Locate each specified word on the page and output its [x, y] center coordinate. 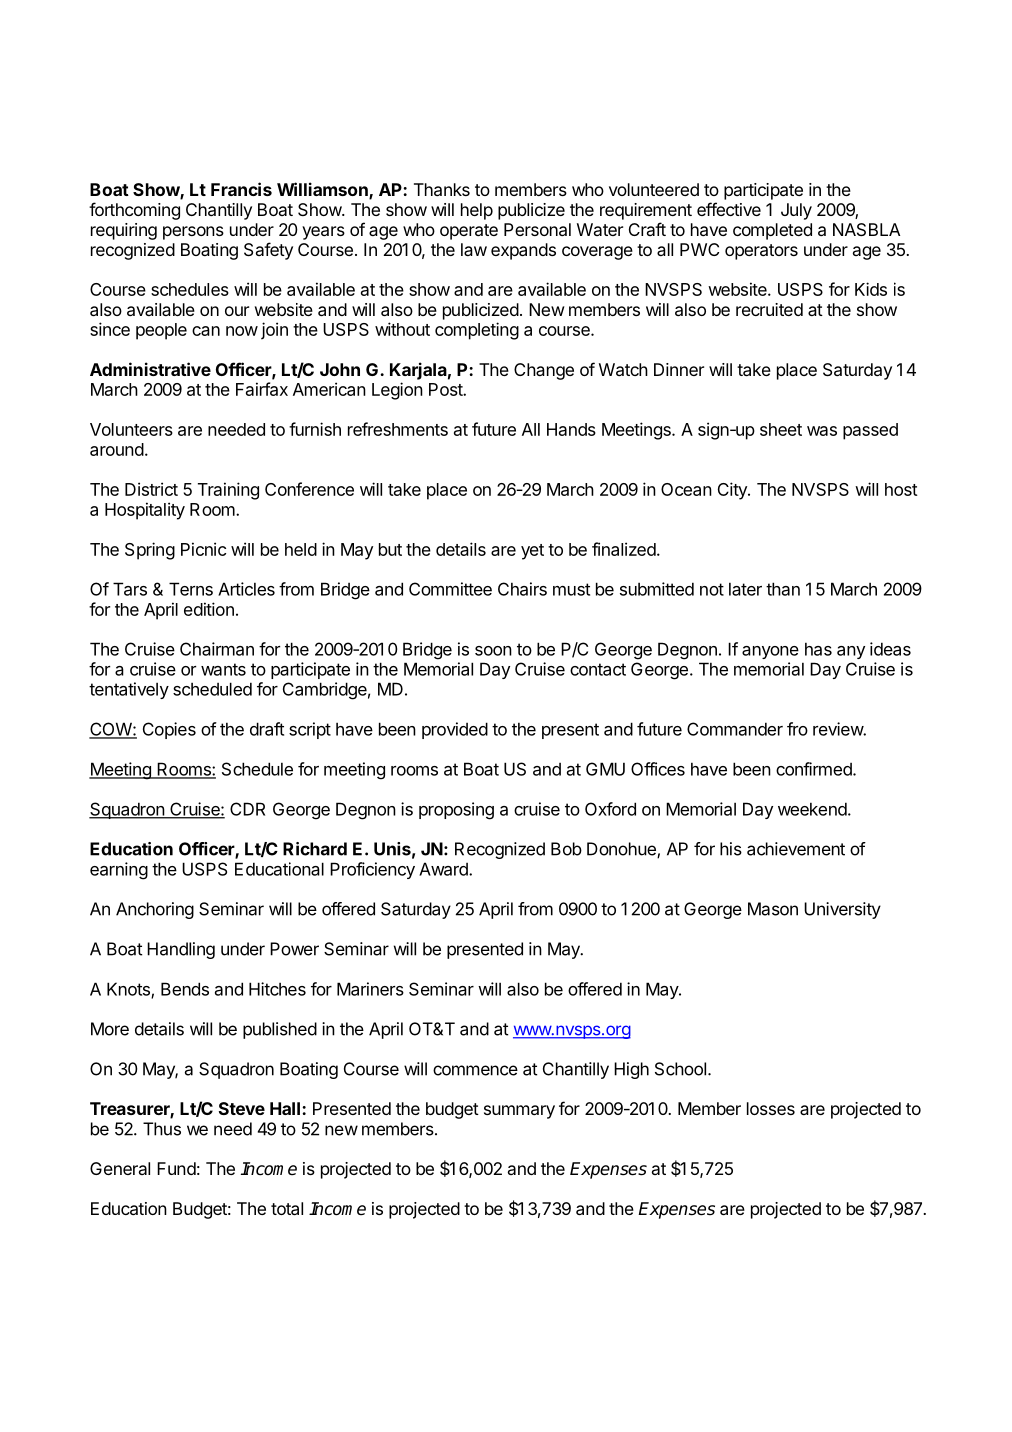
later [745, 589]
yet [532, 552]
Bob [566, 849]
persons [193, 233]
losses [771, 1108]
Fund [176, 1168]
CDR [247, 809]
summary [519, 1112]
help [477, 211]
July [796, 211]
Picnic [203, 549]
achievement [796, 849]
